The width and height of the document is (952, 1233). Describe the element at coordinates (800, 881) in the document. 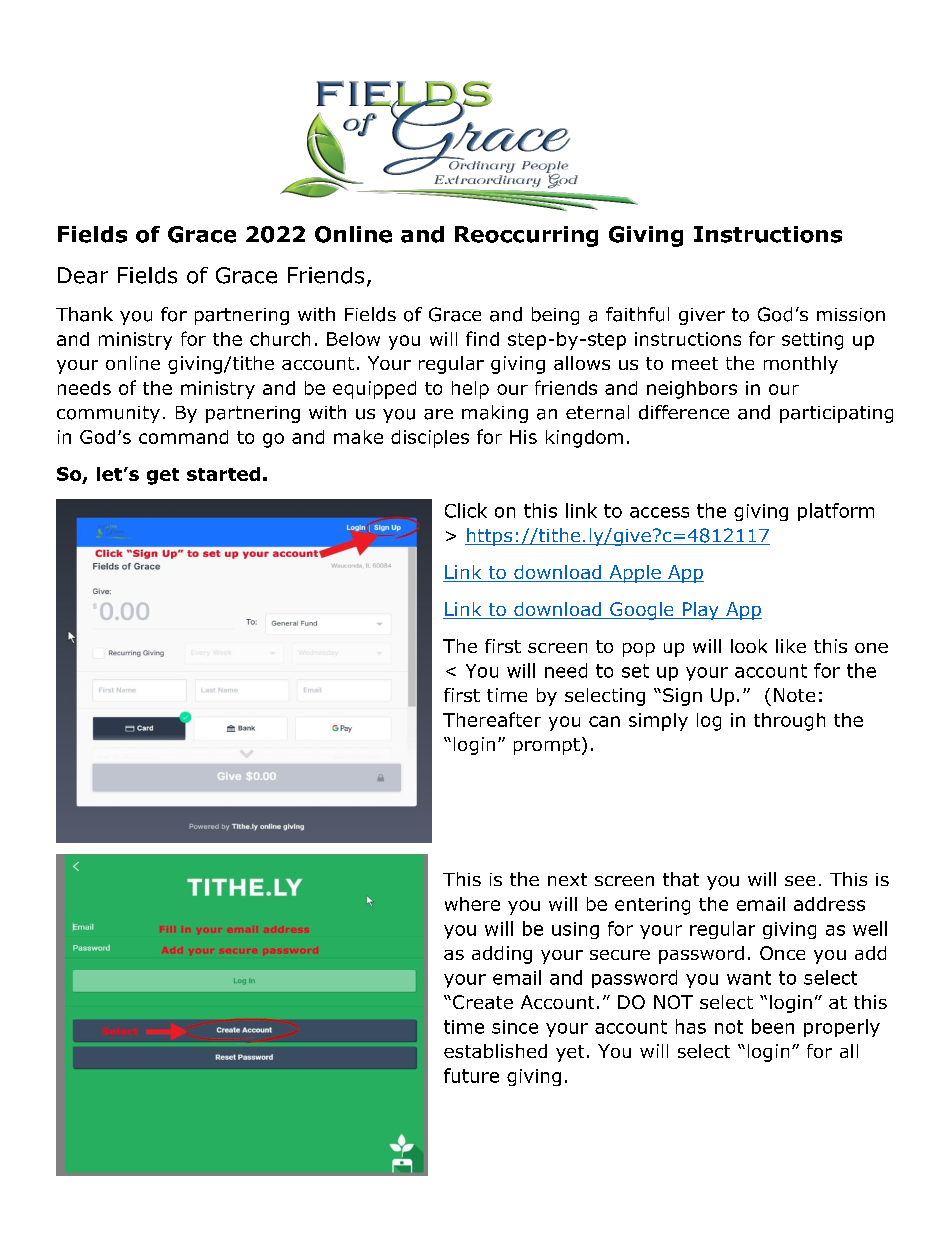

I see `see` at that location.
